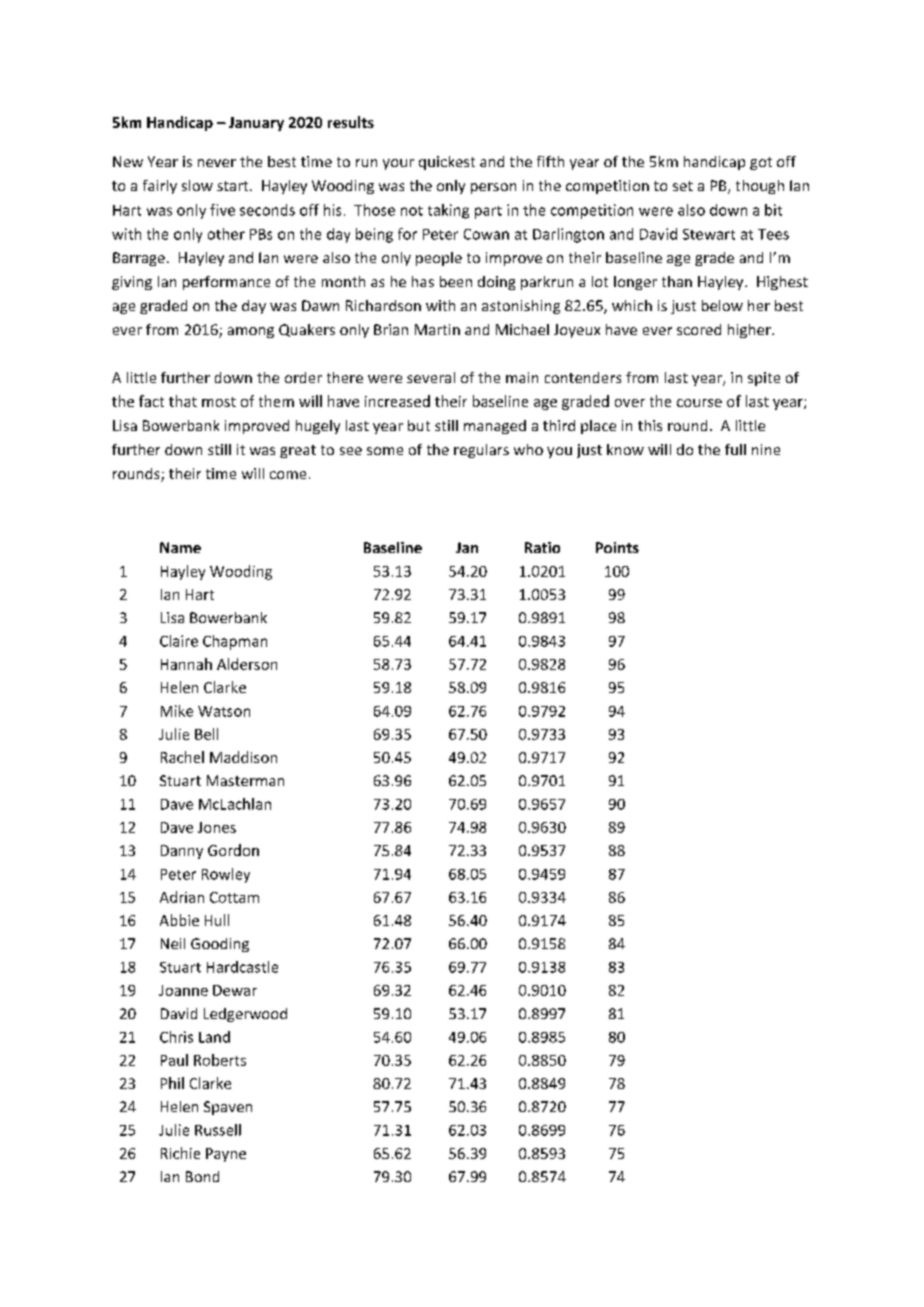 This image has height=1307, width=924. What do you see at coordinates (218, 1130) in the image?
I see `Russell` at bounding box center [218, 1130].
